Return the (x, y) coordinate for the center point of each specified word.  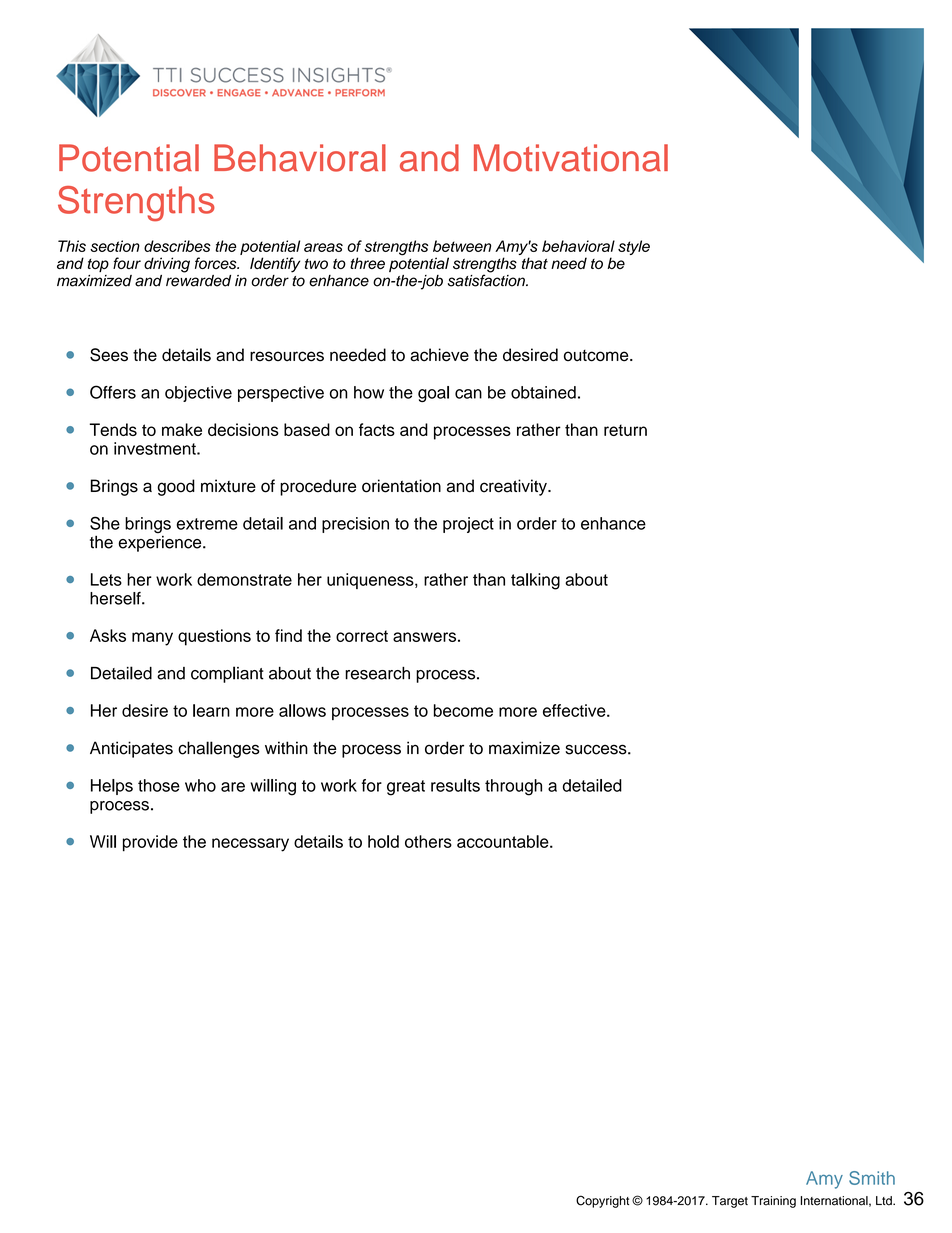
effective (575, 710)
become (463, 710)
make (182, 429)
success (597, 749)
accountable (504, 841)
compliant (227, 674)
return (625, 430)
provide (150, 843)
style (634, 247)
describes (177, 246)
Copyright (602, 1201)
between (462, 246)
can (468, 394)
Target (730, 1202)
